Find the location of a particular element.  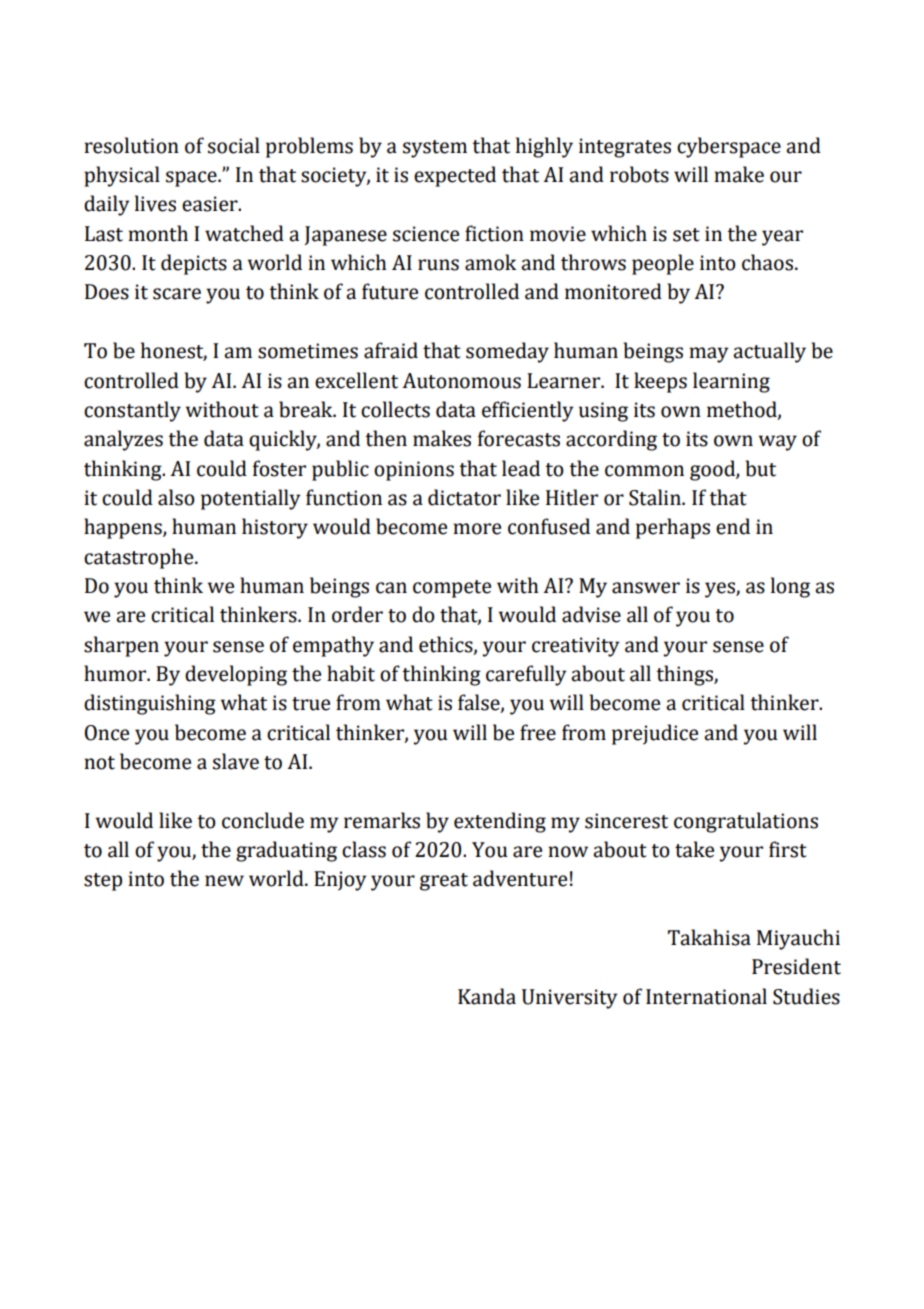

forecasts is located at coordinates (519, 438).
